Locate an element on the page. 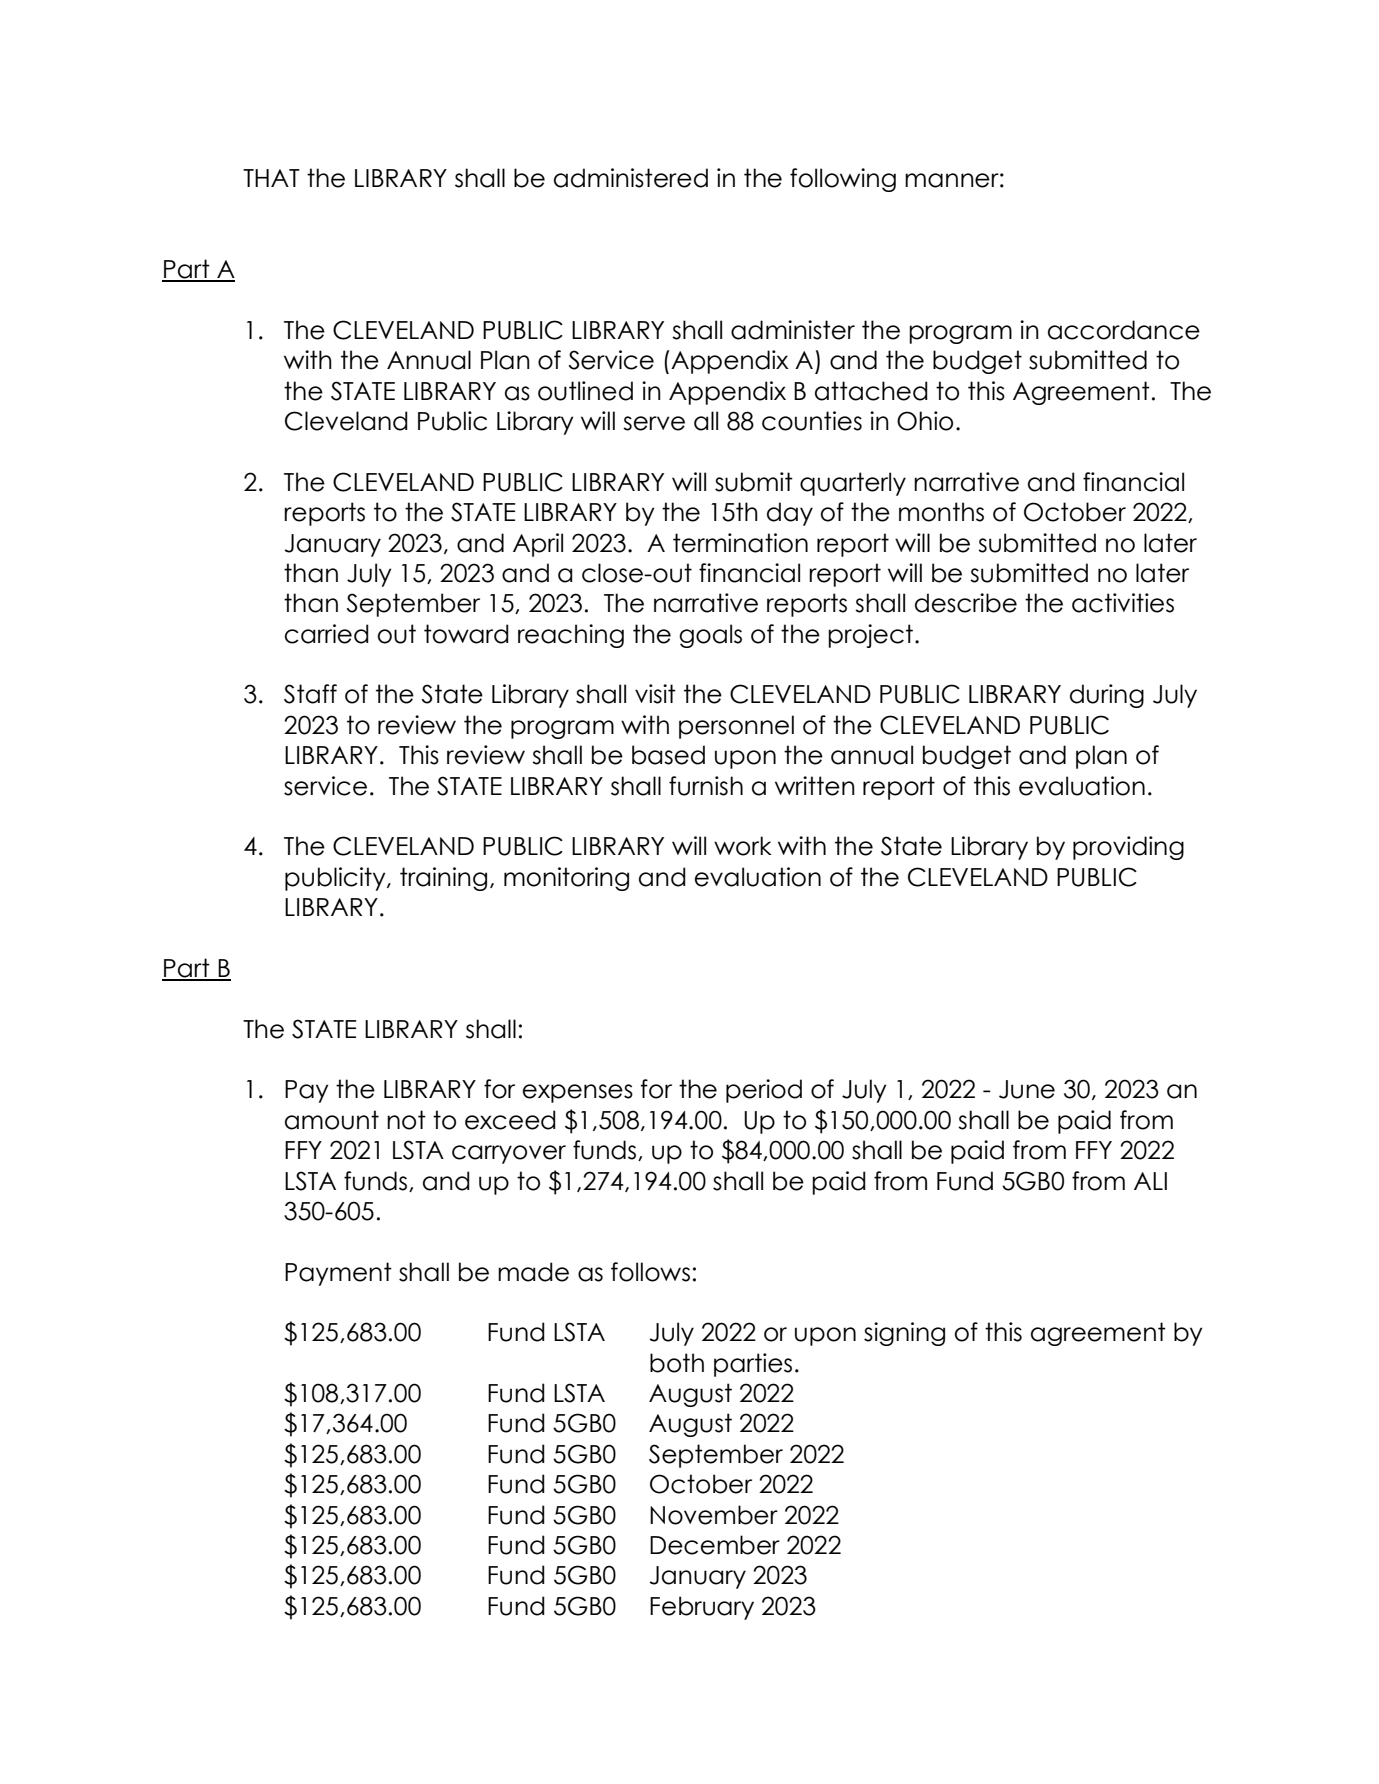 This page has width=1379, height=1784. providing is located at coordinates (1128, 848).
